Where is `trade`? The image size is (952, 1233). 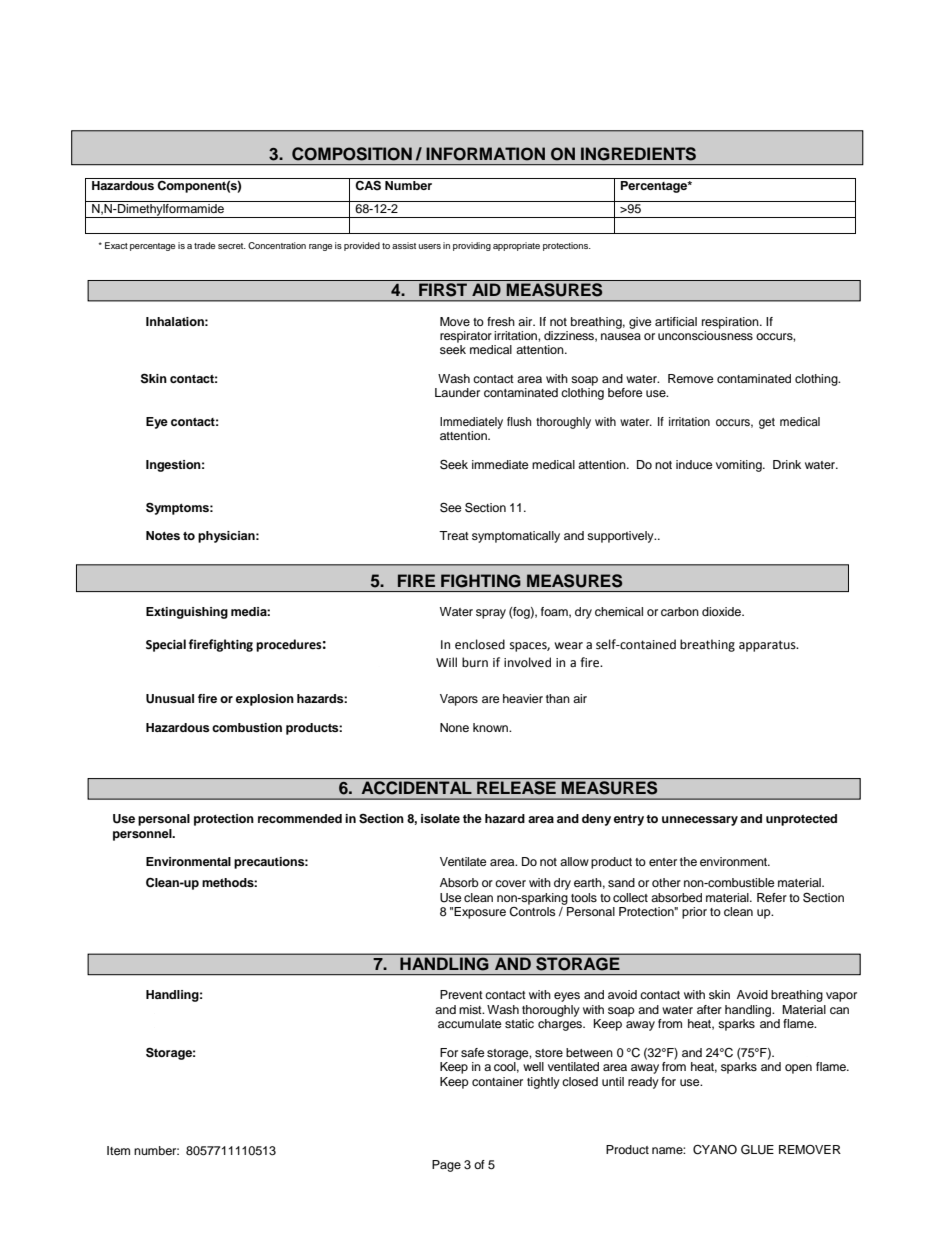 trade is located at coordinates (204, 245).
